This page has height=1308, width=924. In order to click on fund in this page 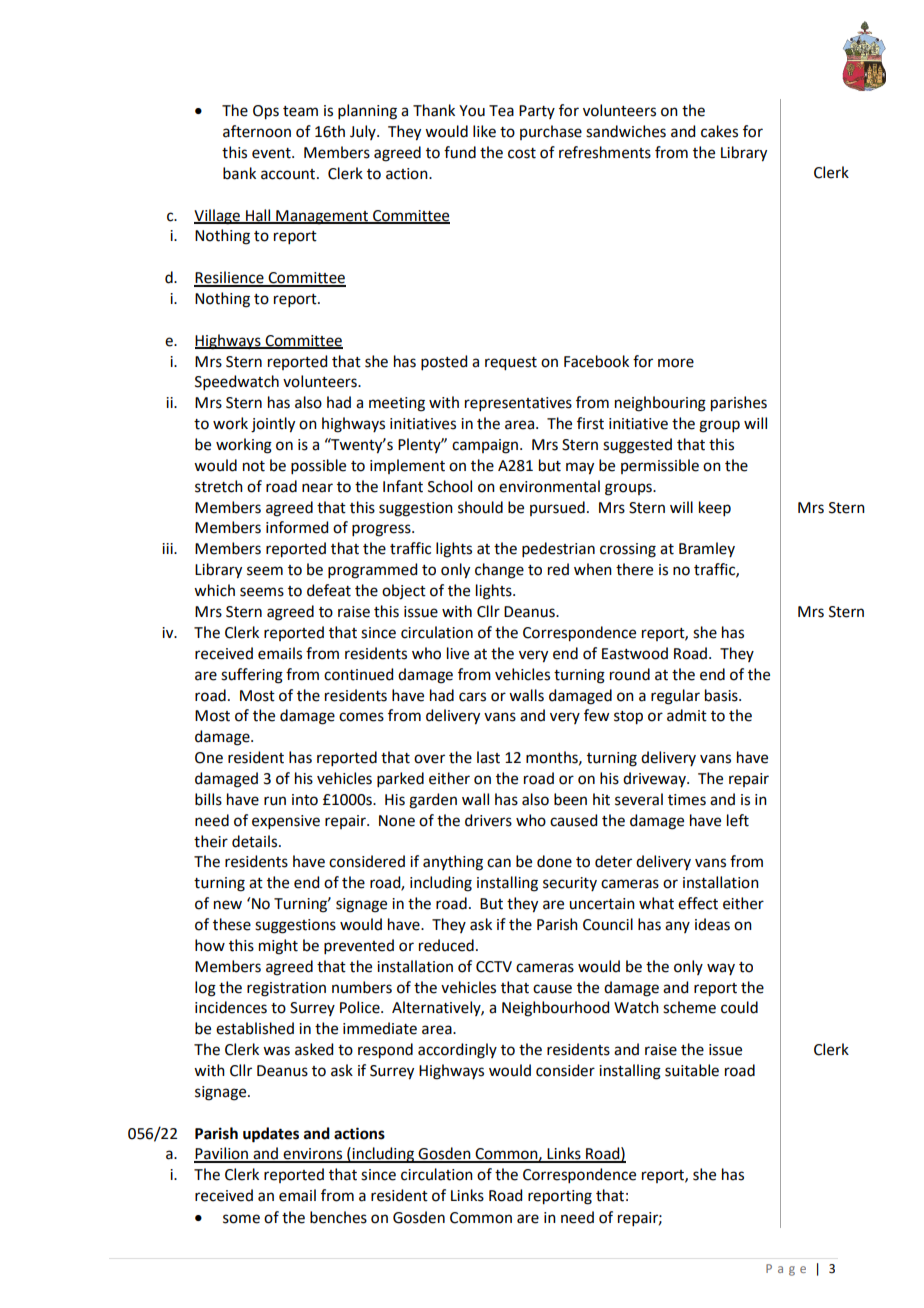, I will do `click(460, 152)`.
